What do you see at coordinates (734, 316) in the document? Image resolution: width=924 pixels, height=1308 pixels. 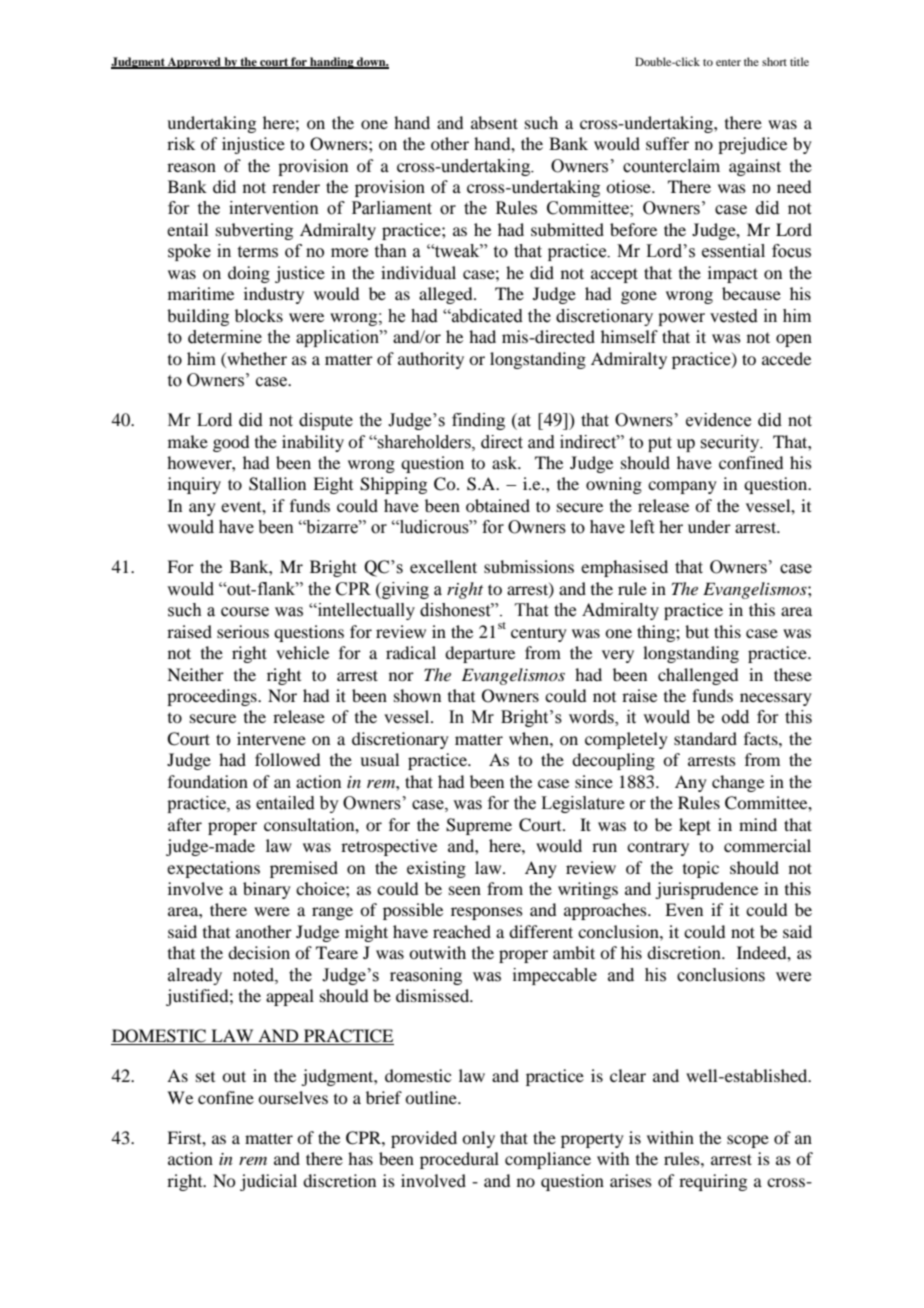 I see `vested` at bounding box center [734, 316].
